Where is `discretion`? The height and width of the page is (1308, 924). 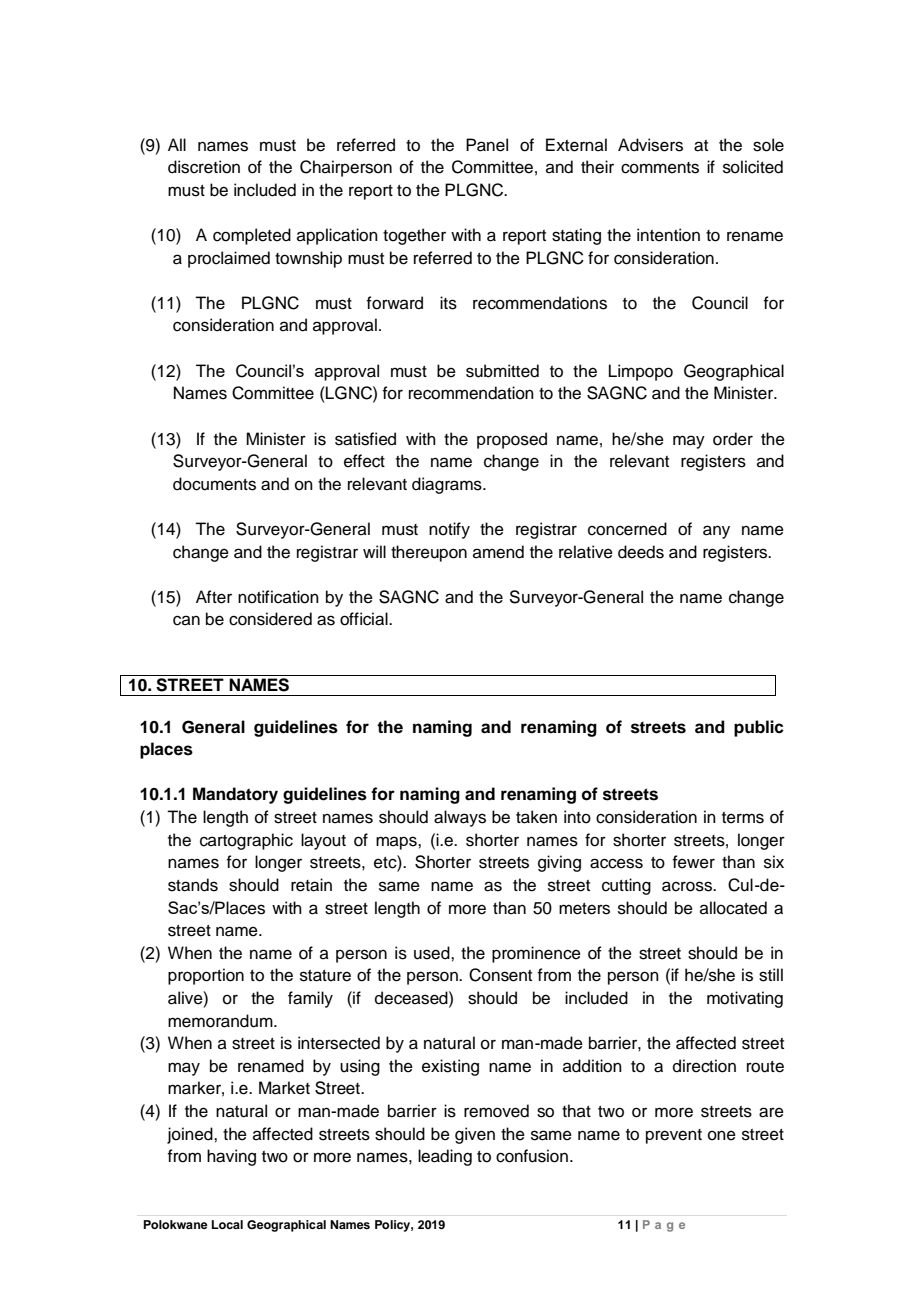
discretion is located at coordinates (204, 167).
